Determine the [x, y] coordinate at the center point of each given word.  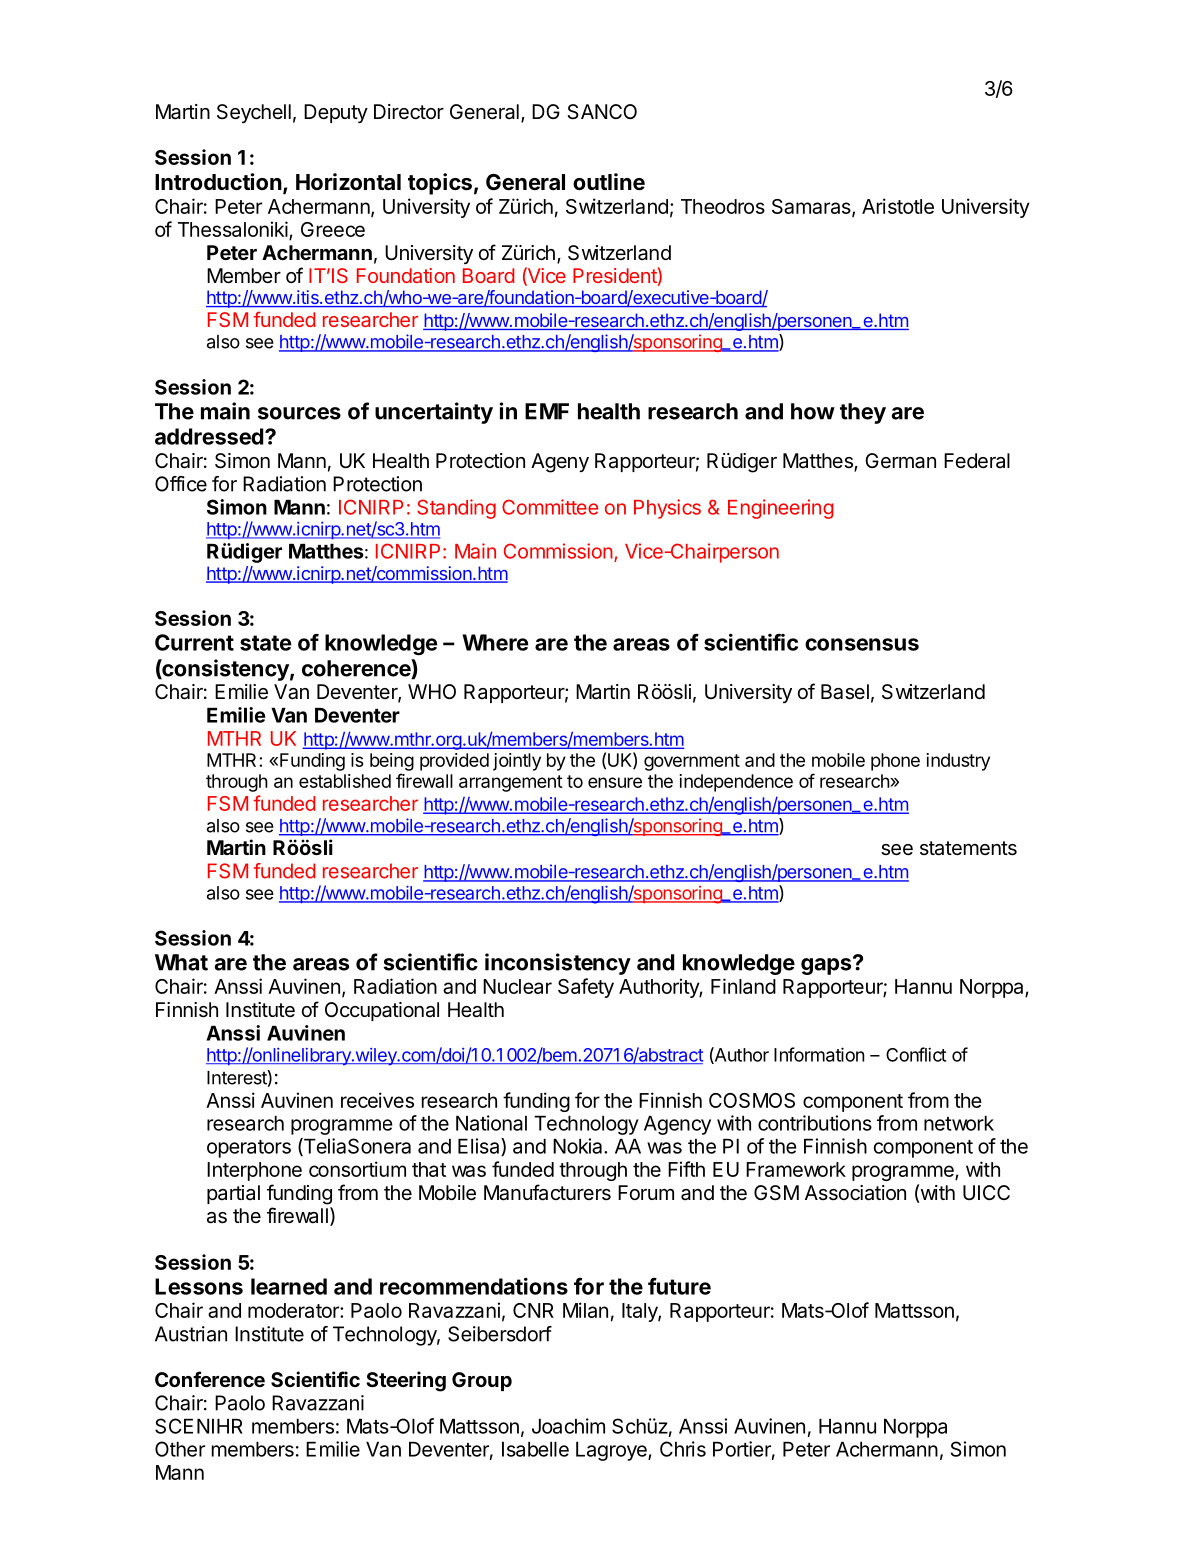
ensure [615, 782]
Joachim [568, 1426]
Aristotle [898, 206]
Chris [683, 1449]
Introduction [218, 182]
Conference [210, 1379]
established [345, 781]
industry [958, 762]
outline [609, 182]
